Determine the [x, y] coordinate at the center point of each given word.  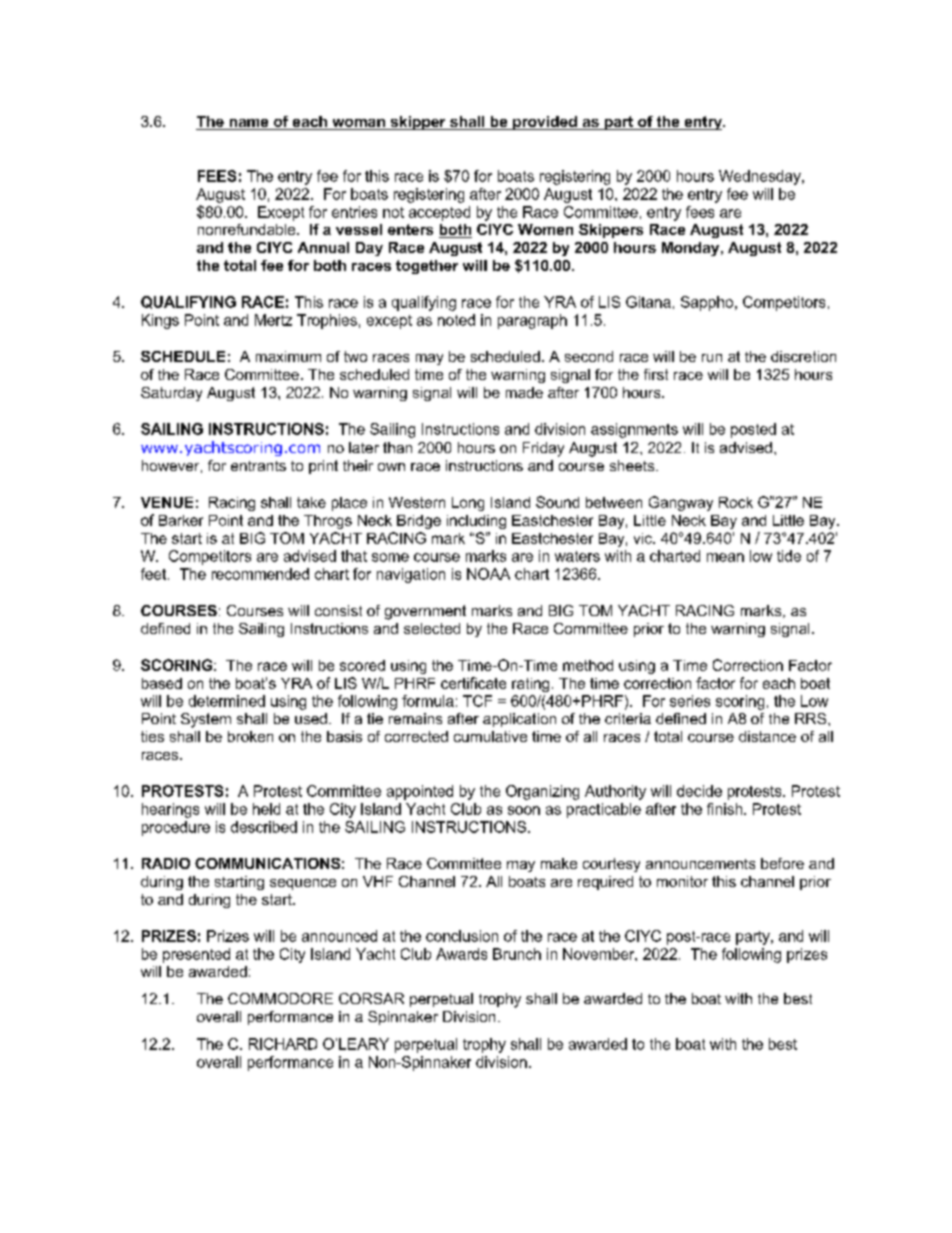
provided [545, 123]
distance [767, 736]
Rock [736, 502]
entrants [258, 466]
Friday [543, 449]
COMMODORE [280, 998]
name [249, 124]
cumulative [490, 736]
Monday [692, 249]
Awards [461, 954]
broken [250, 736]
